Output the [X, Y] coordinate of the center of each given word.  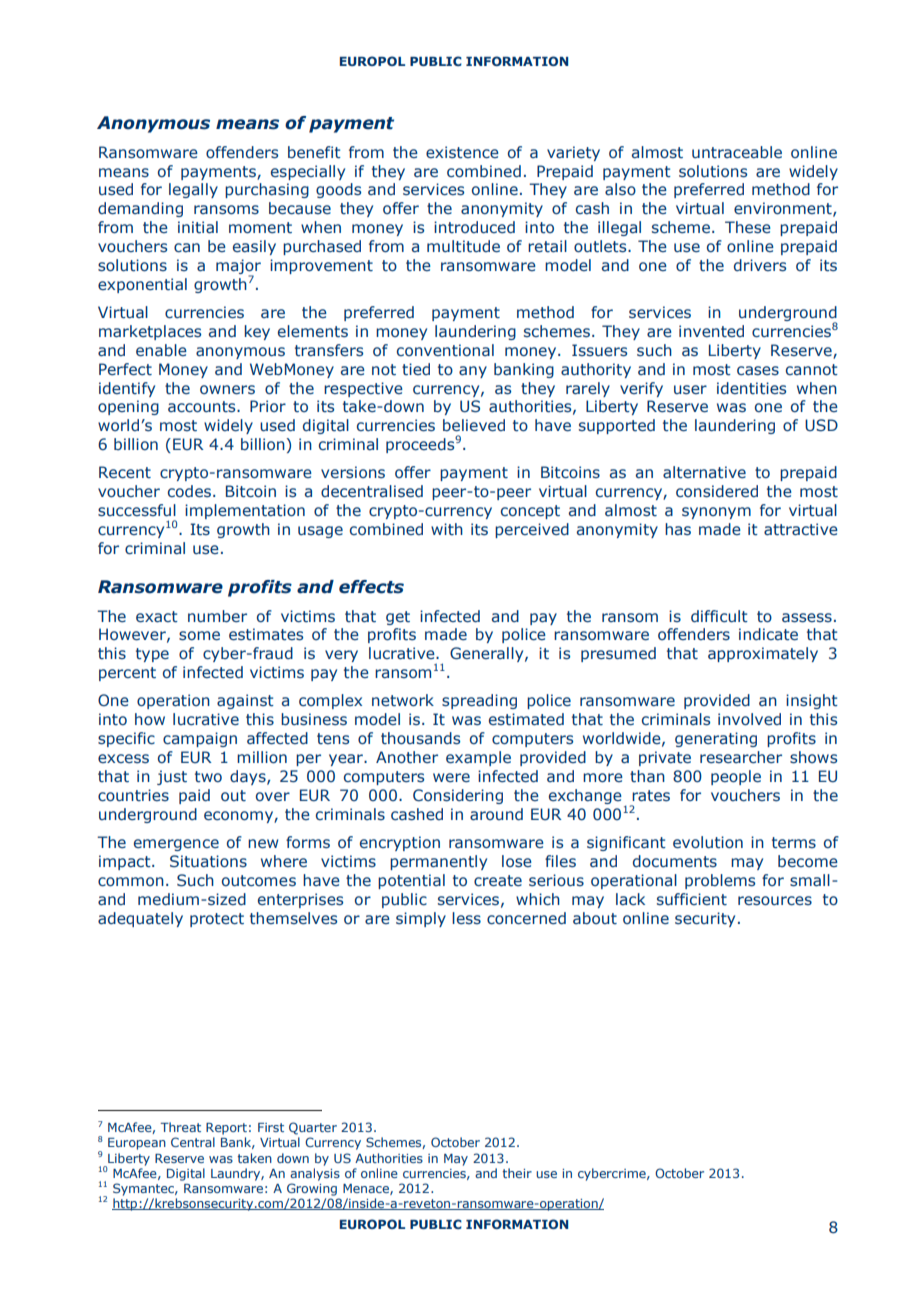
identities [751, 388]
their [517, 1173]
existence [462, 152]
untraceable [737, 152]
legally [193, 190]
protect [217, 920]
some [199, 636]
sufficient [692, 899]
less [466, 918]
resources [775, 901]
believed [474, 425]
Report [226, 1129]
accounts [203, 407]
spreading [479, 701]
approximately [763, 654]
